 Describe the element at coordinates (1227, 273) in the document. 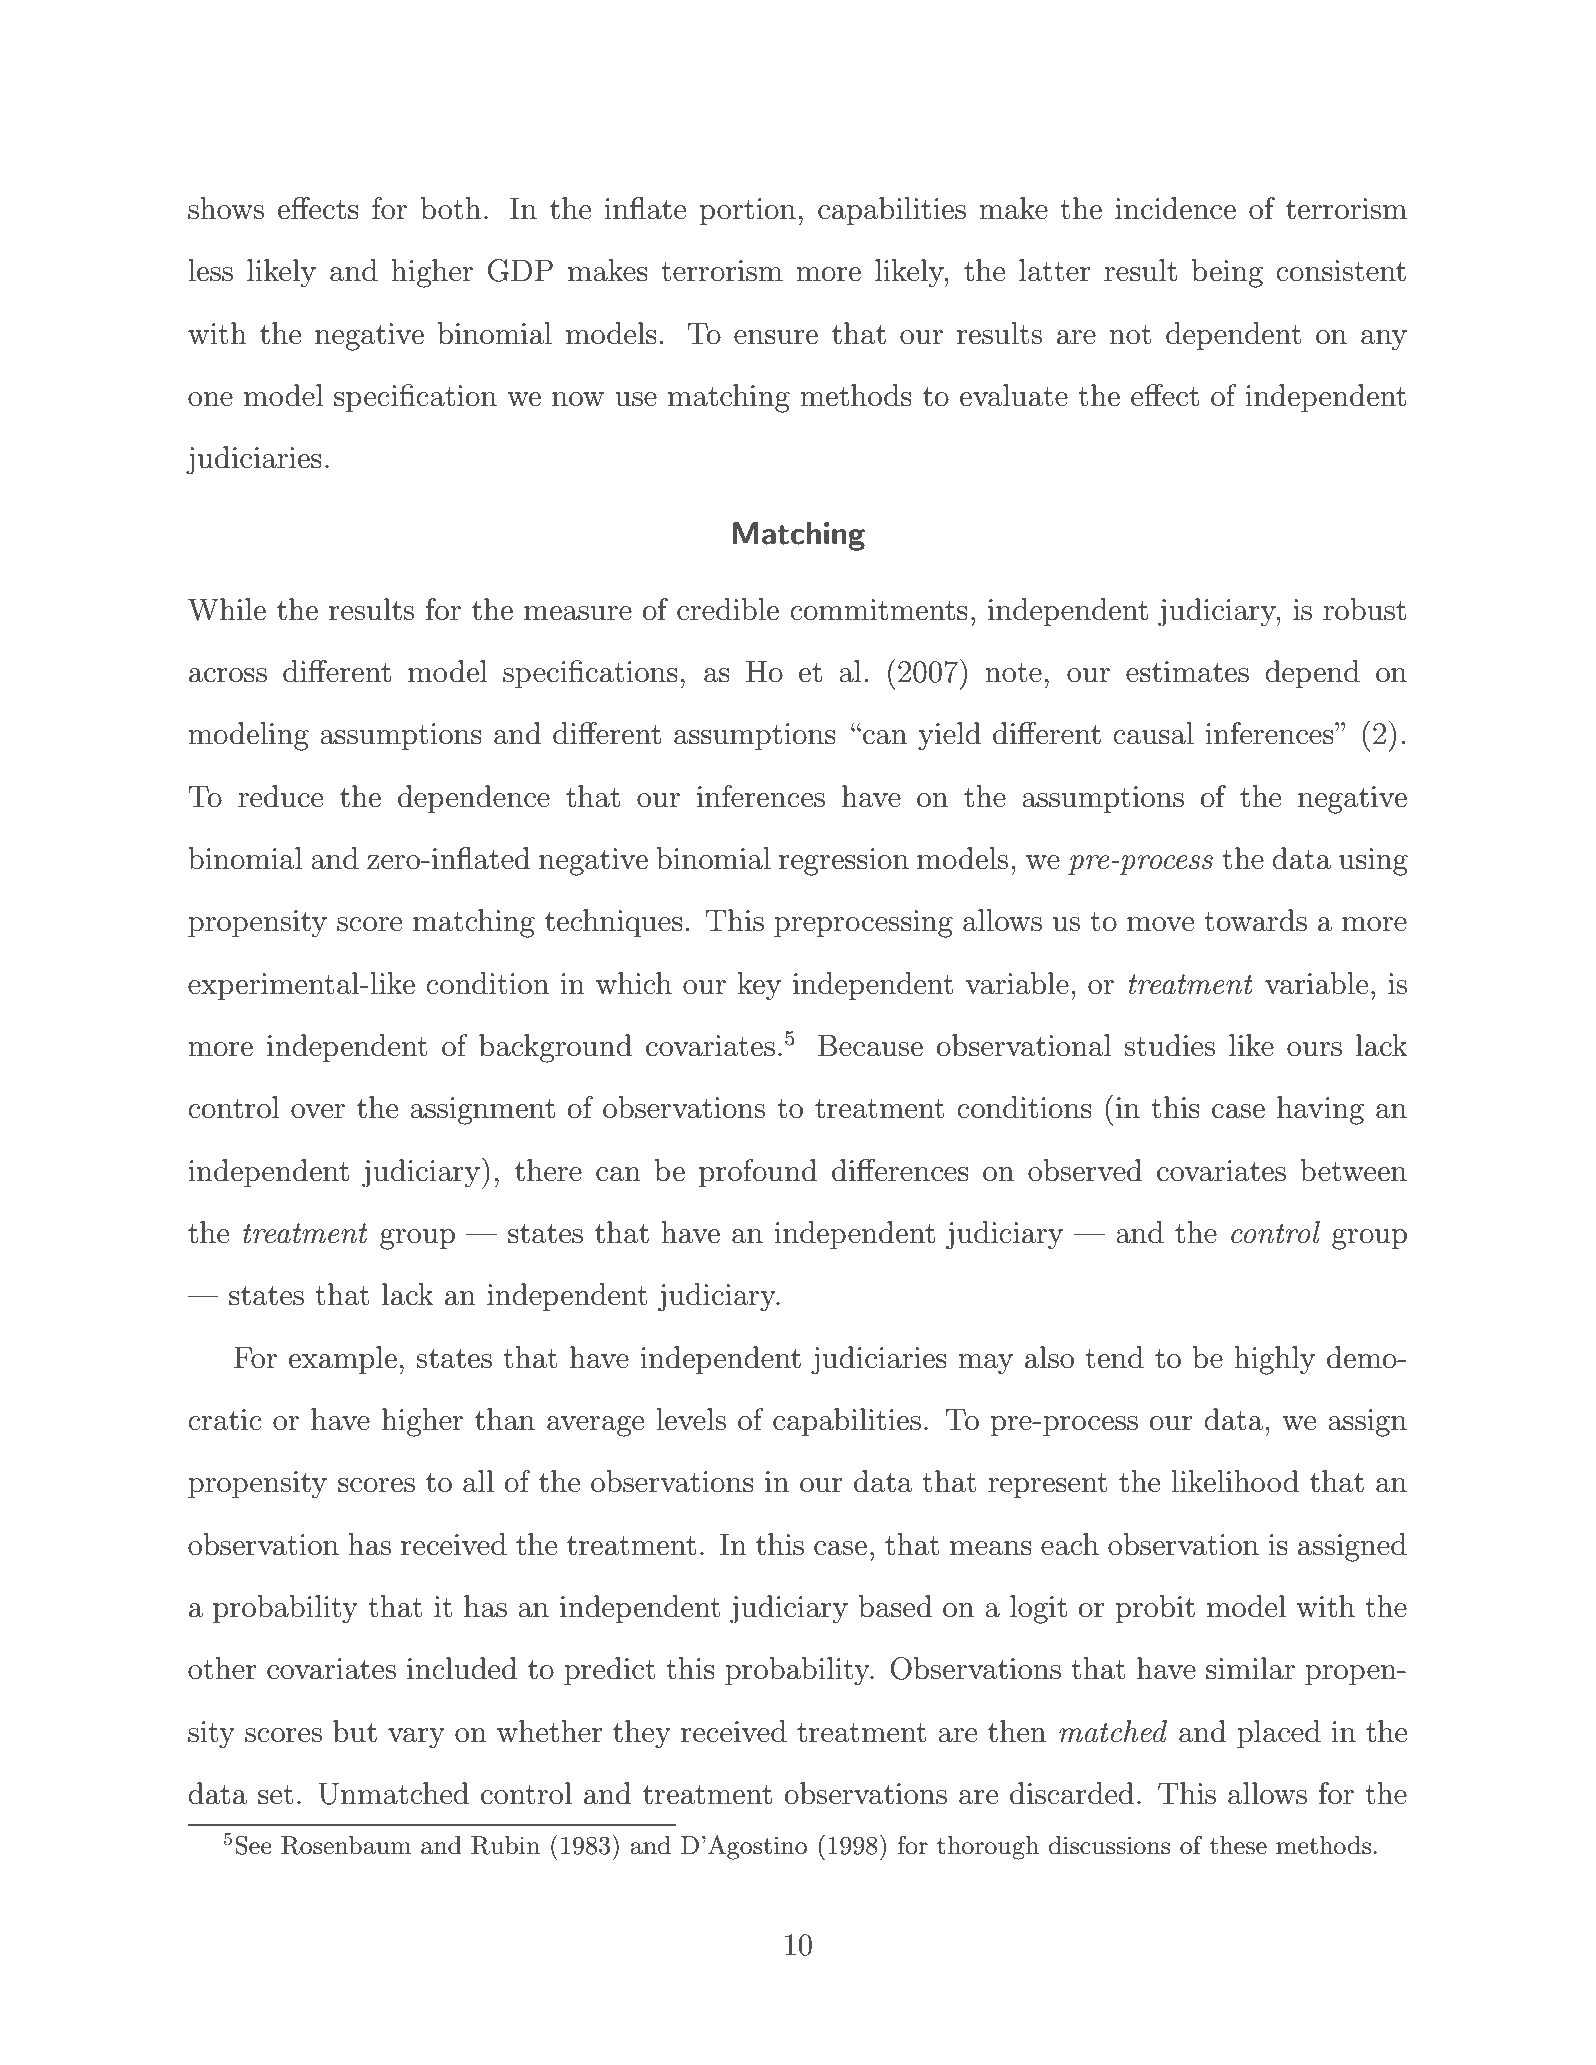

I see `being` at that location.
